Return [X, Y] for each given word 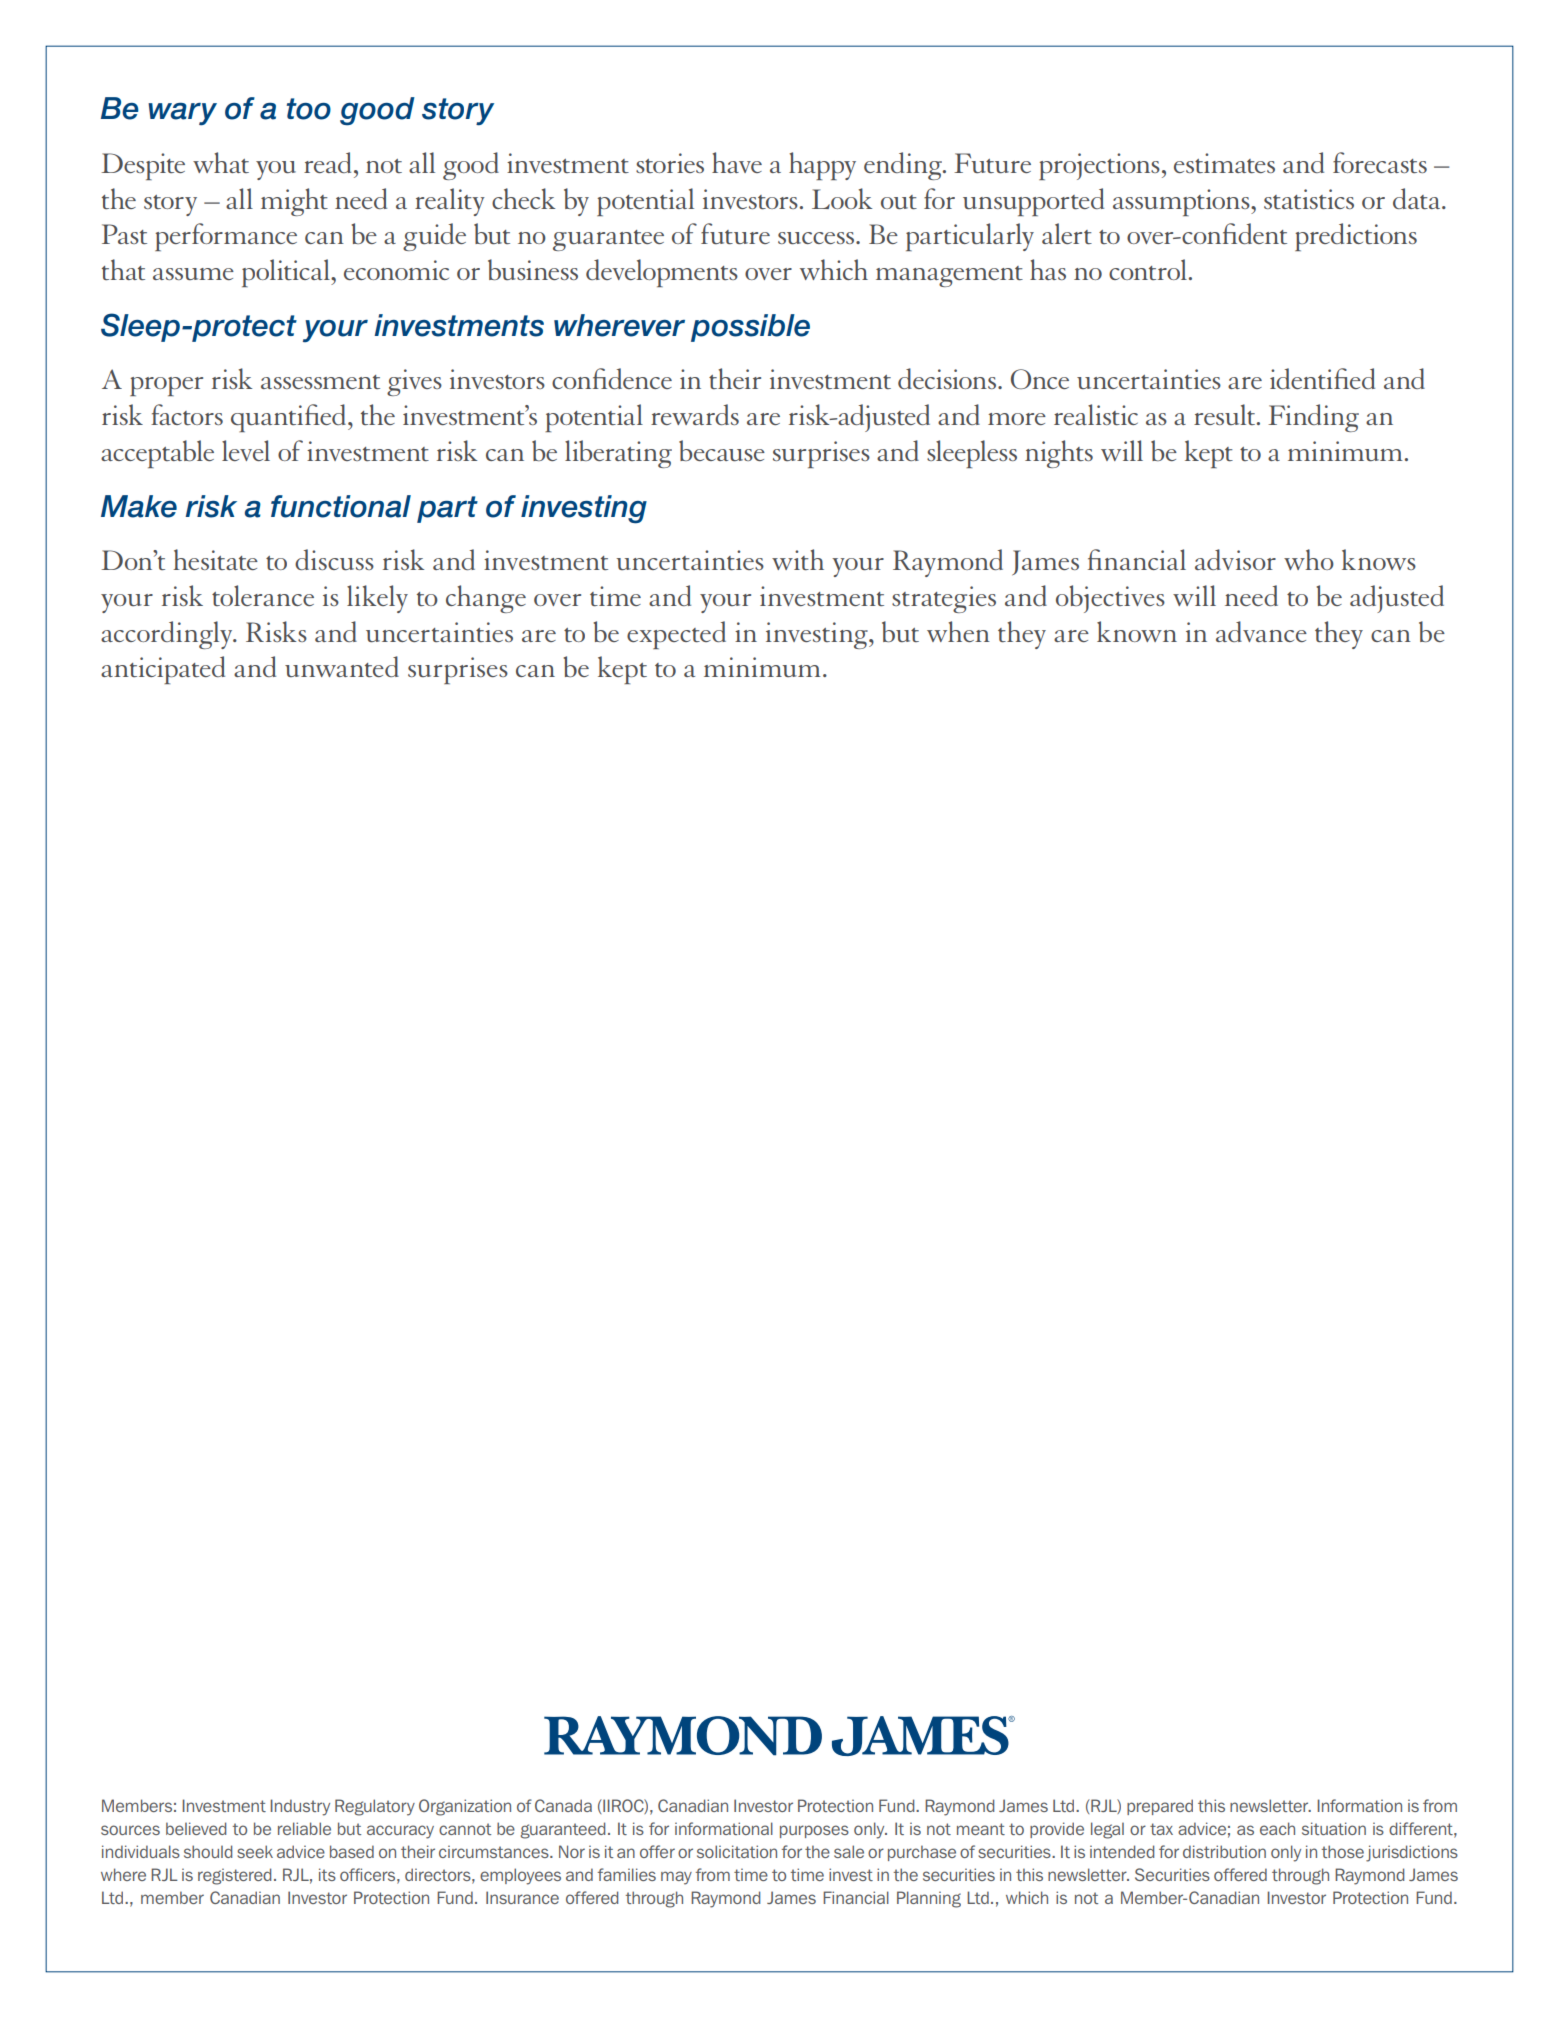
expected [676, 635]
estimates [1224, 163]
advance [1261, 631]
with [798, 559]
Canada [563, 1805]
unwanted [342, 666]
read [327, 162]
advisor [1235, 559]
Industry [300, 1807]
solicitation [737, 1851]
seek [255, 1851]
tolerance [263, 595]
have [737, 162]
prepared [1160, 1807]
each [1277, 1828]
